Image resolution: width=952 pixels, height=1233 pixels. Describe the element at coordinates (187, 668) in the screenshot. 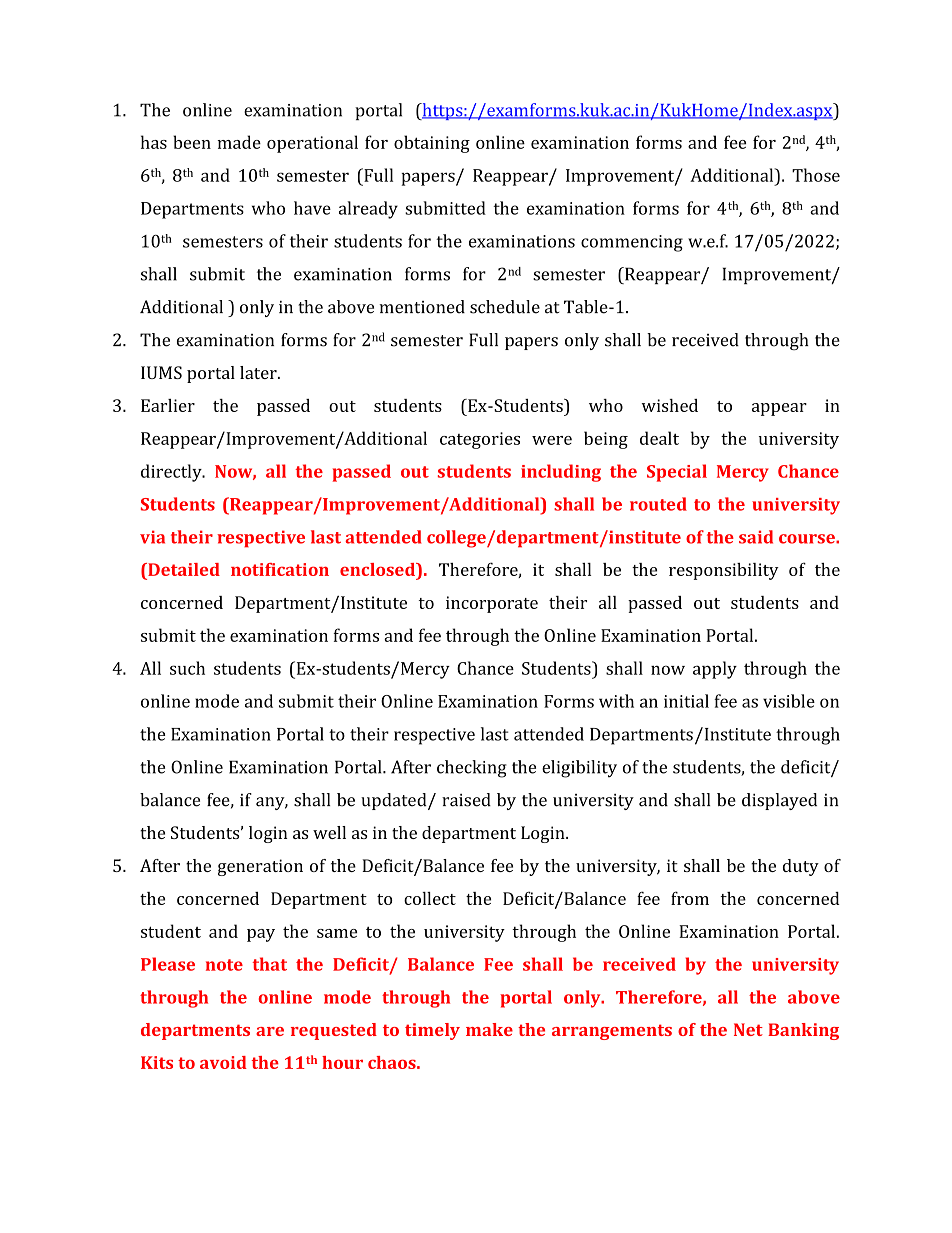

I see `such` at that location.
